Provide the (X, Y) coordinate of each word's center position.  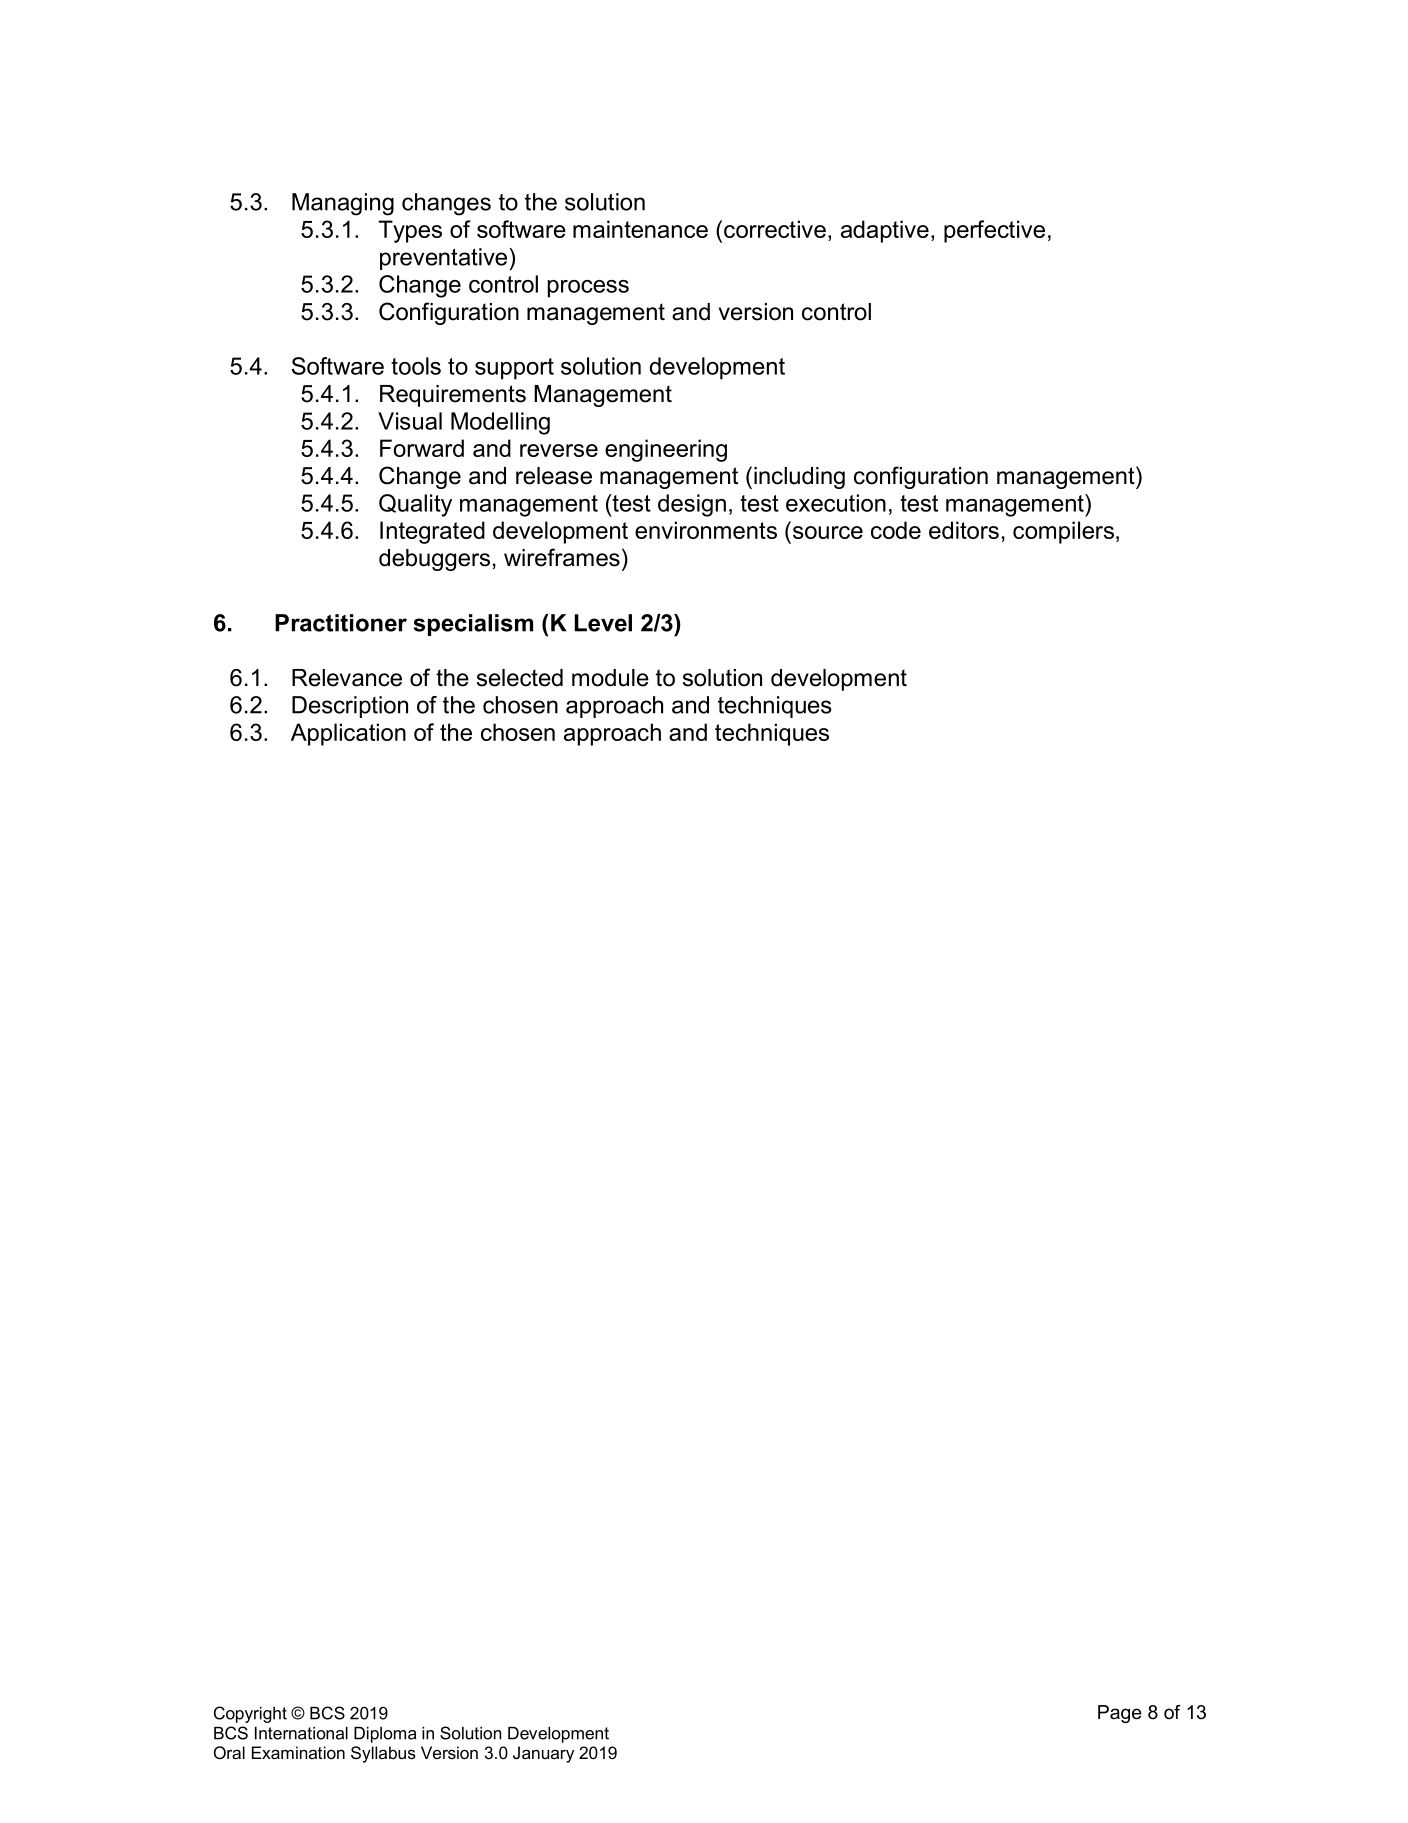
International (301, 1733)
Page (1120, 1714)
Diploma (385, 1735)
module (610, 678)
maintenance (640, 229)
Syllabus (383, 1754)
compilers (1063, 532)
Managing (343, 204)
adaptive (885, 231)
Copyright (250, 1714)
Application (348, 734)
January (543, 1754)
